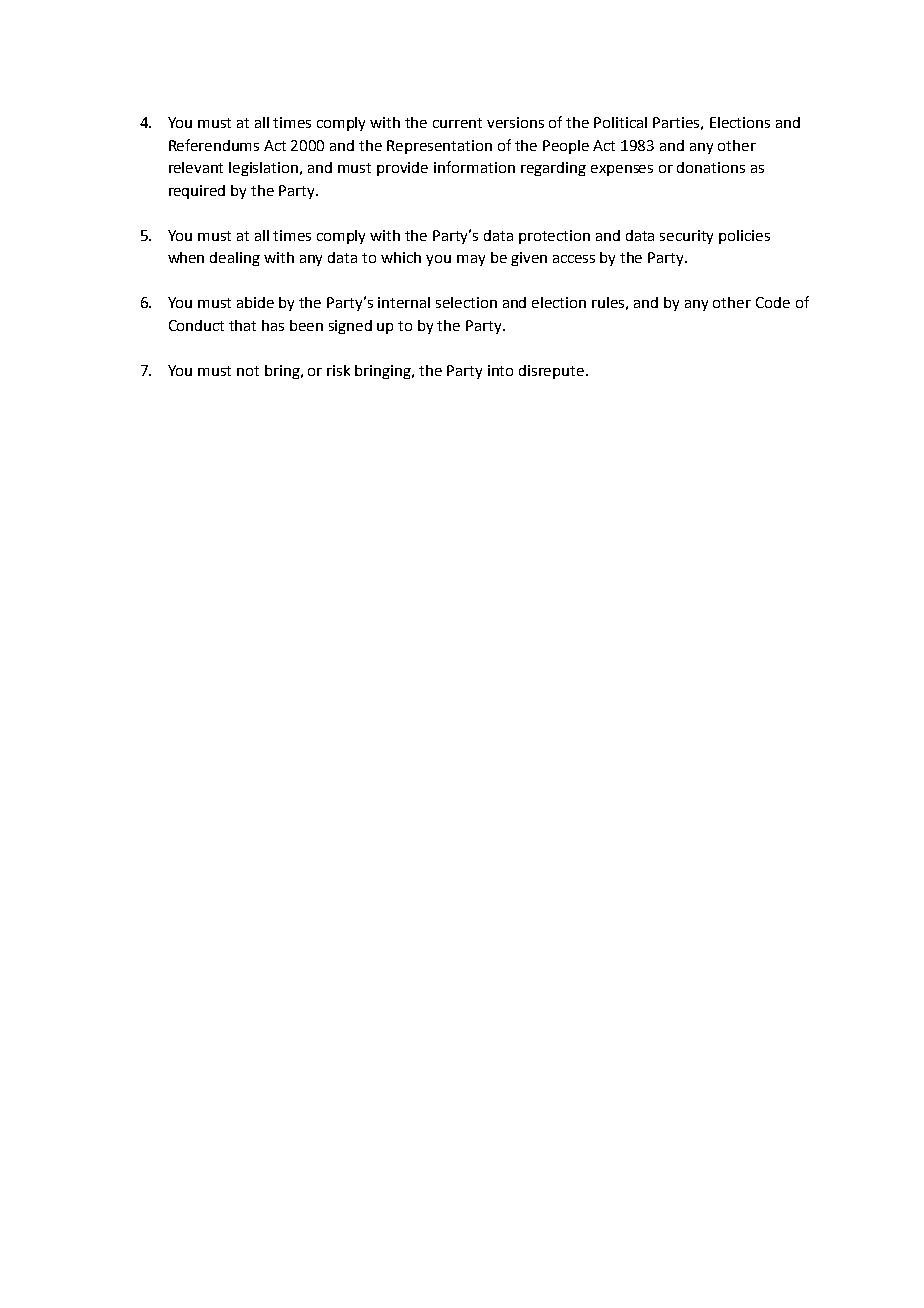 The width and height of the document is (924, 1308). I want to click on may, so click(471, 260).
